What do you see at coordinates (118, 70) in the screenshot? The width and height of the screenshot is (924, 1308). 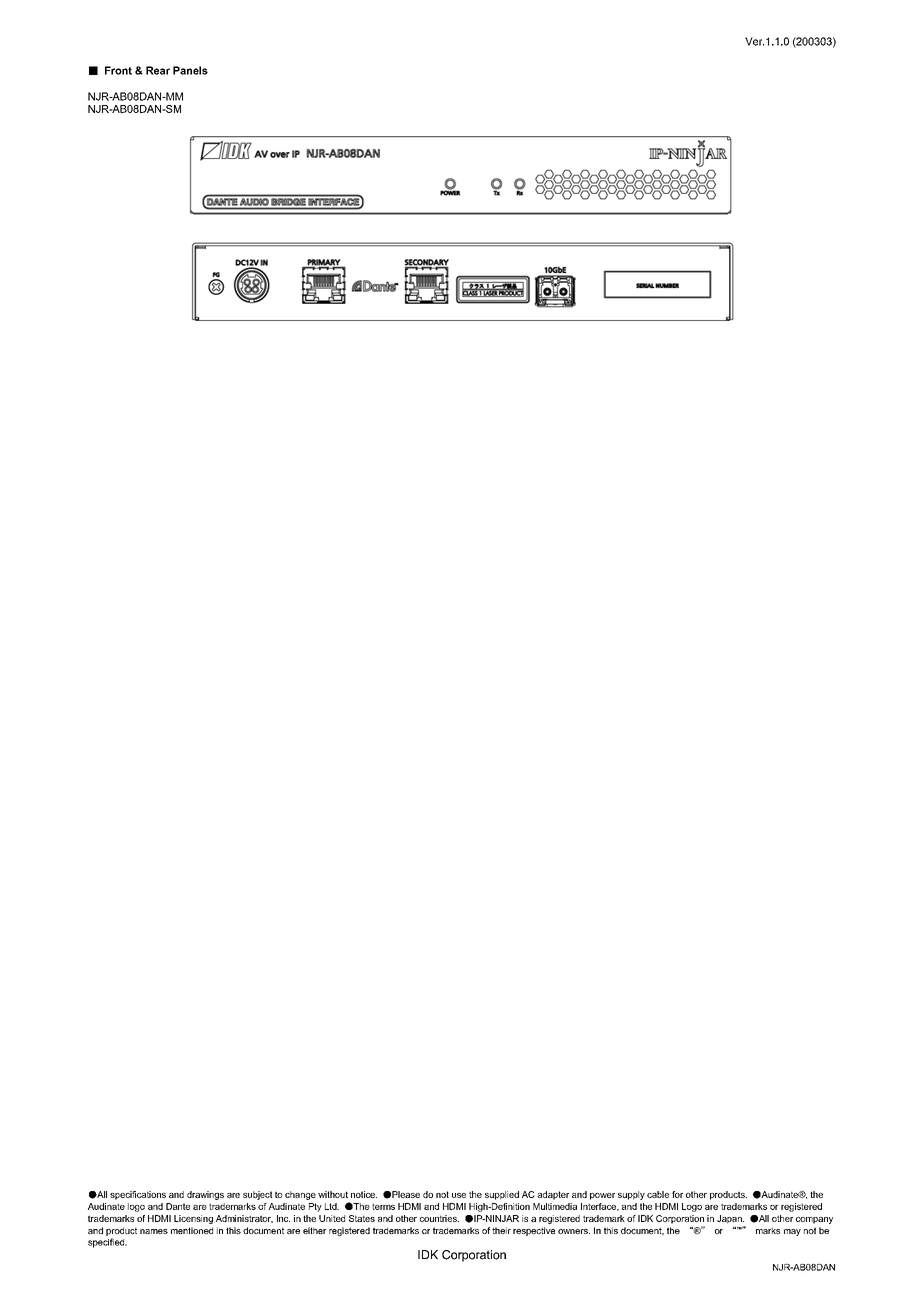 I see `Front` at bounding box center [118, 70].
